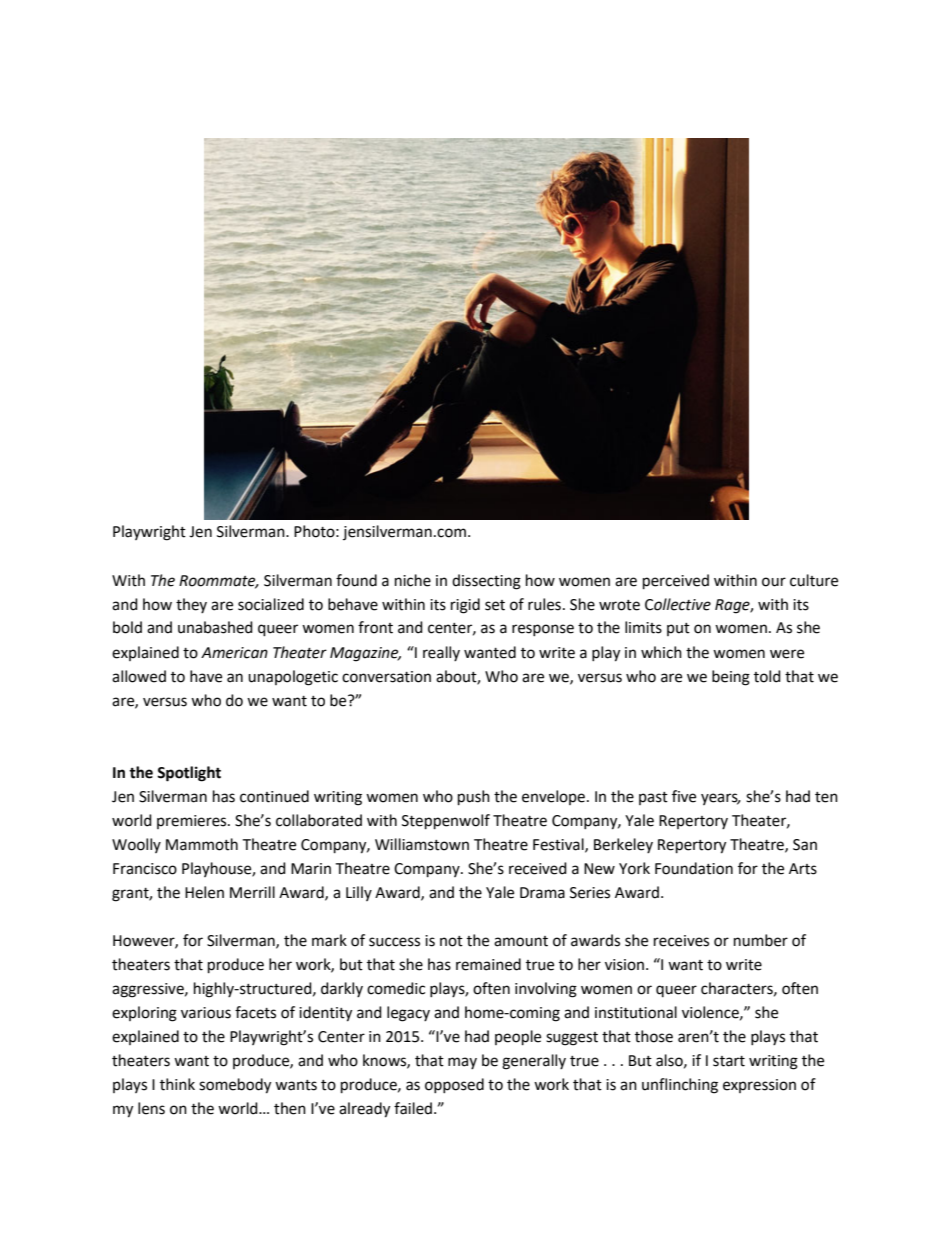 This document has height=1233, width=952. I want to click on premieres, so click(193, 822).
